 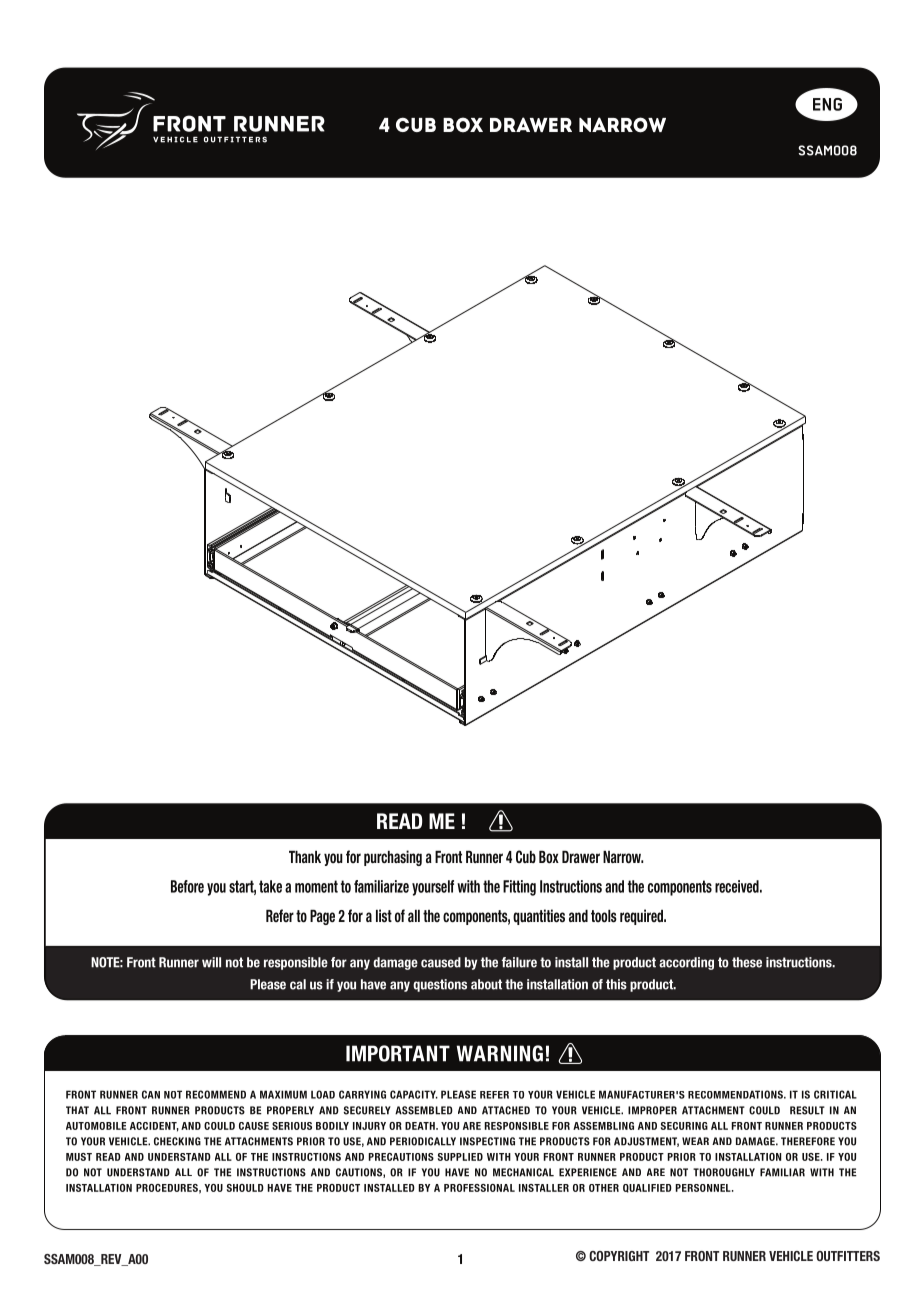 What do you see at coordinates (316, 886) in the page?
I see `moment` at bounding box center [316, 886].
